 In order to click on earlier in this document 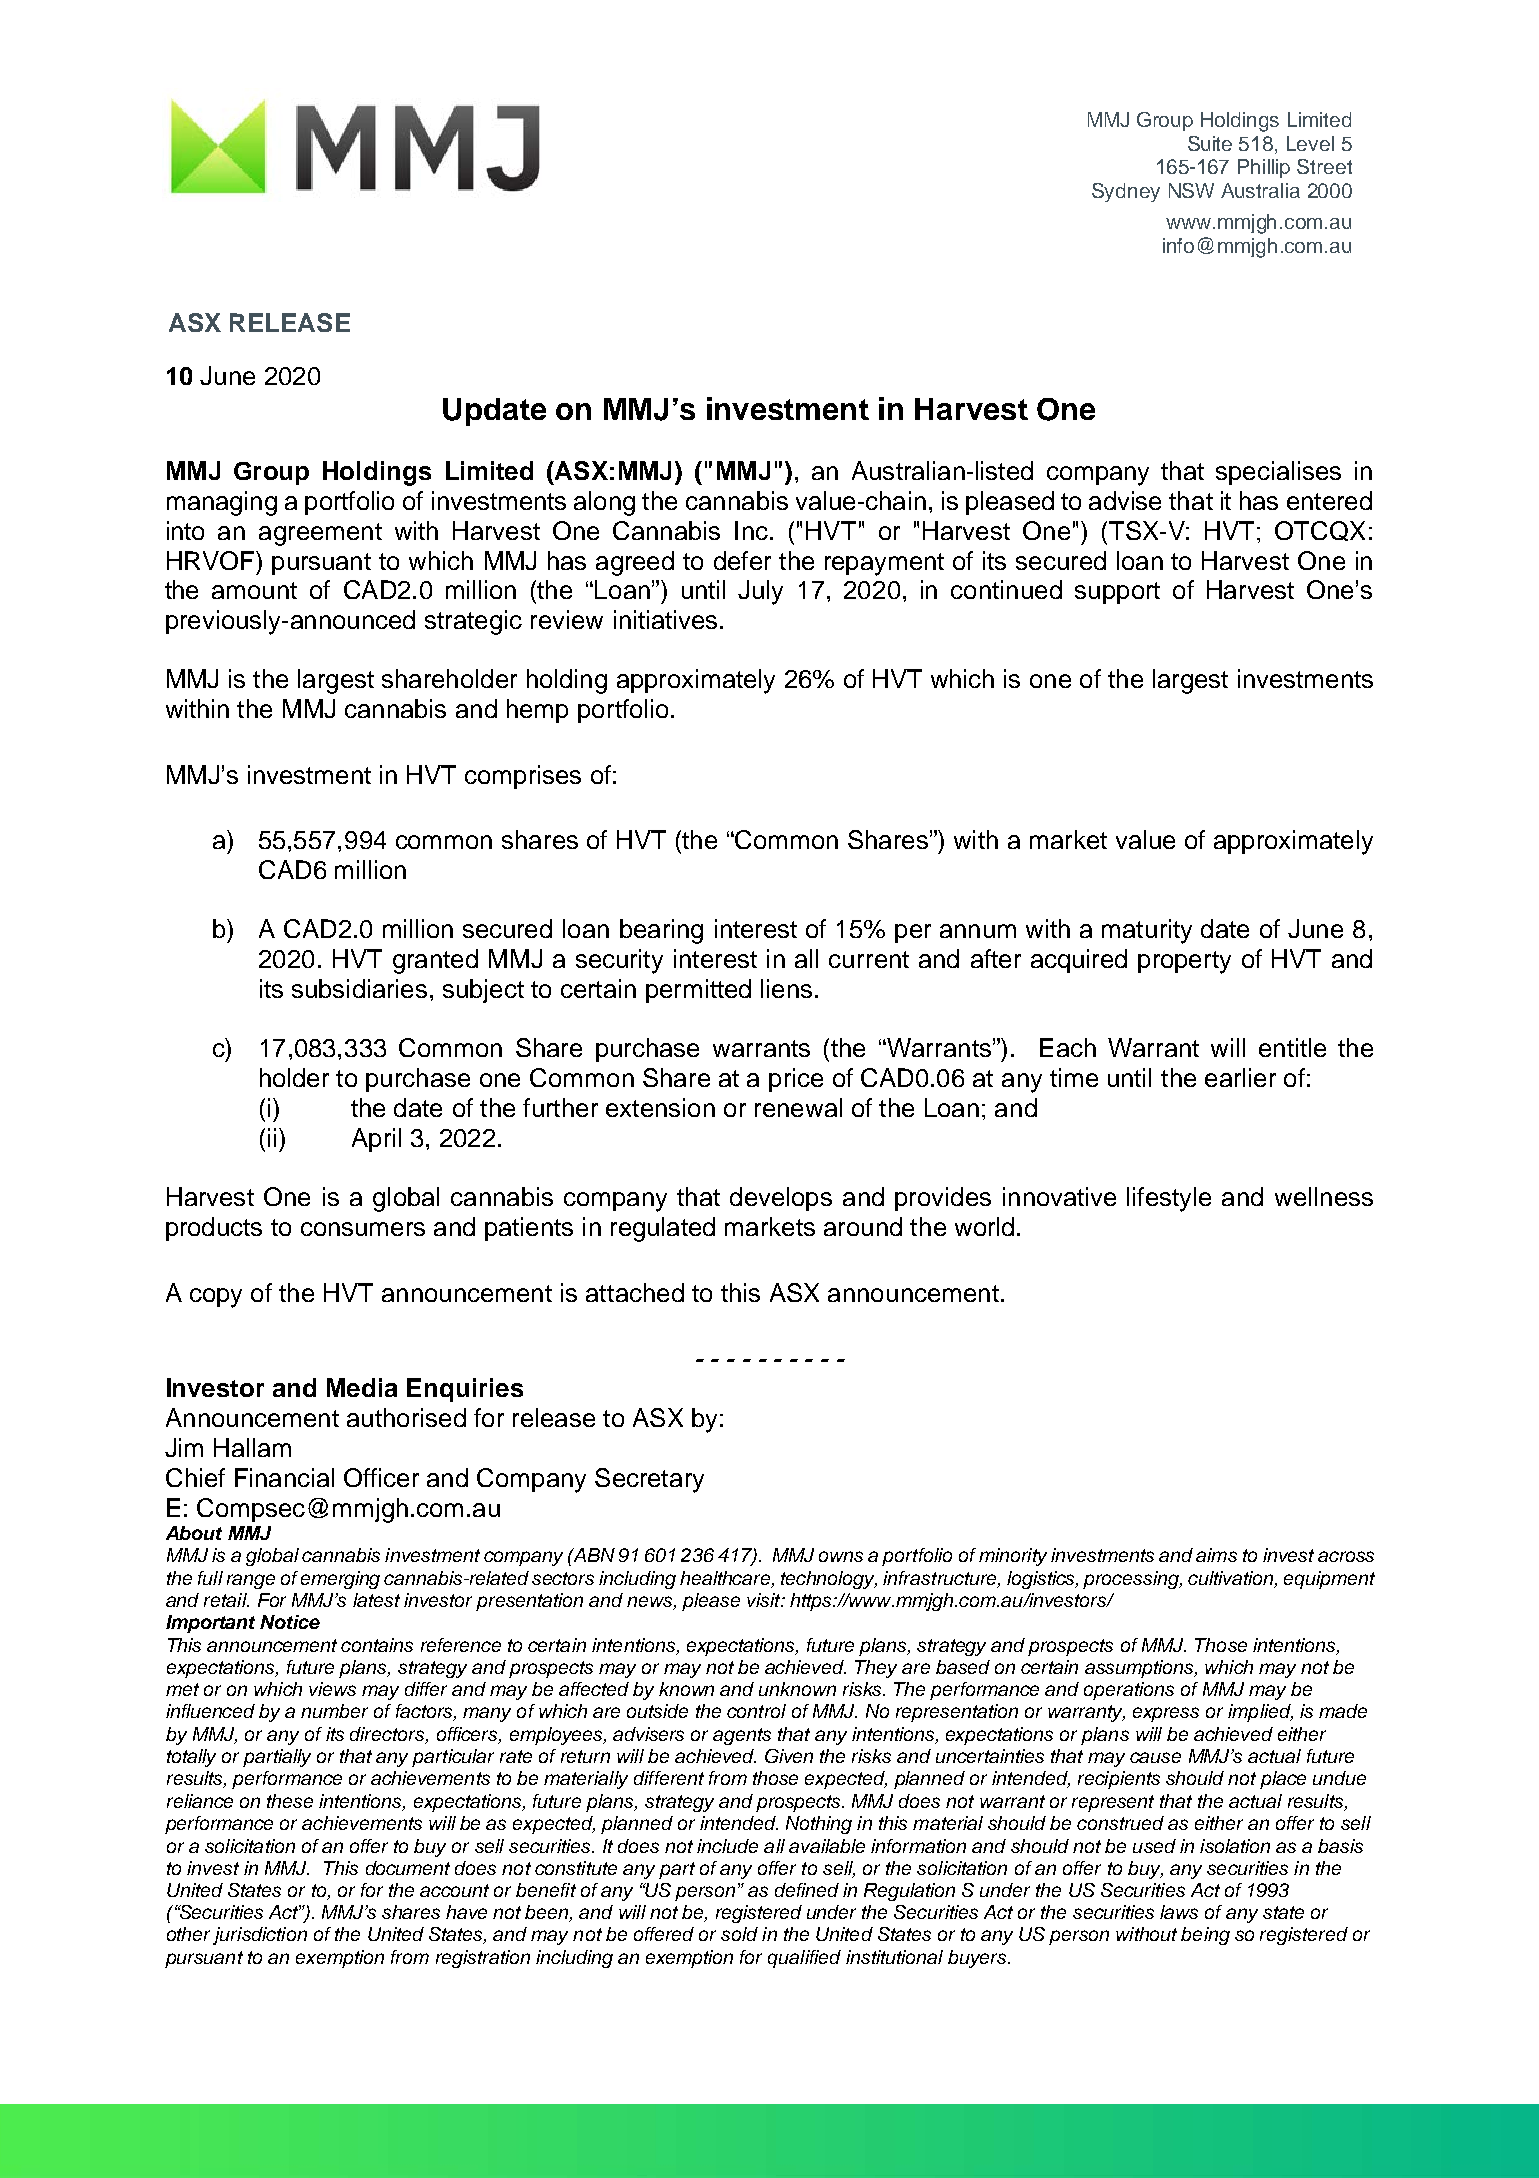, I will do `click(1240, 1077)`.
